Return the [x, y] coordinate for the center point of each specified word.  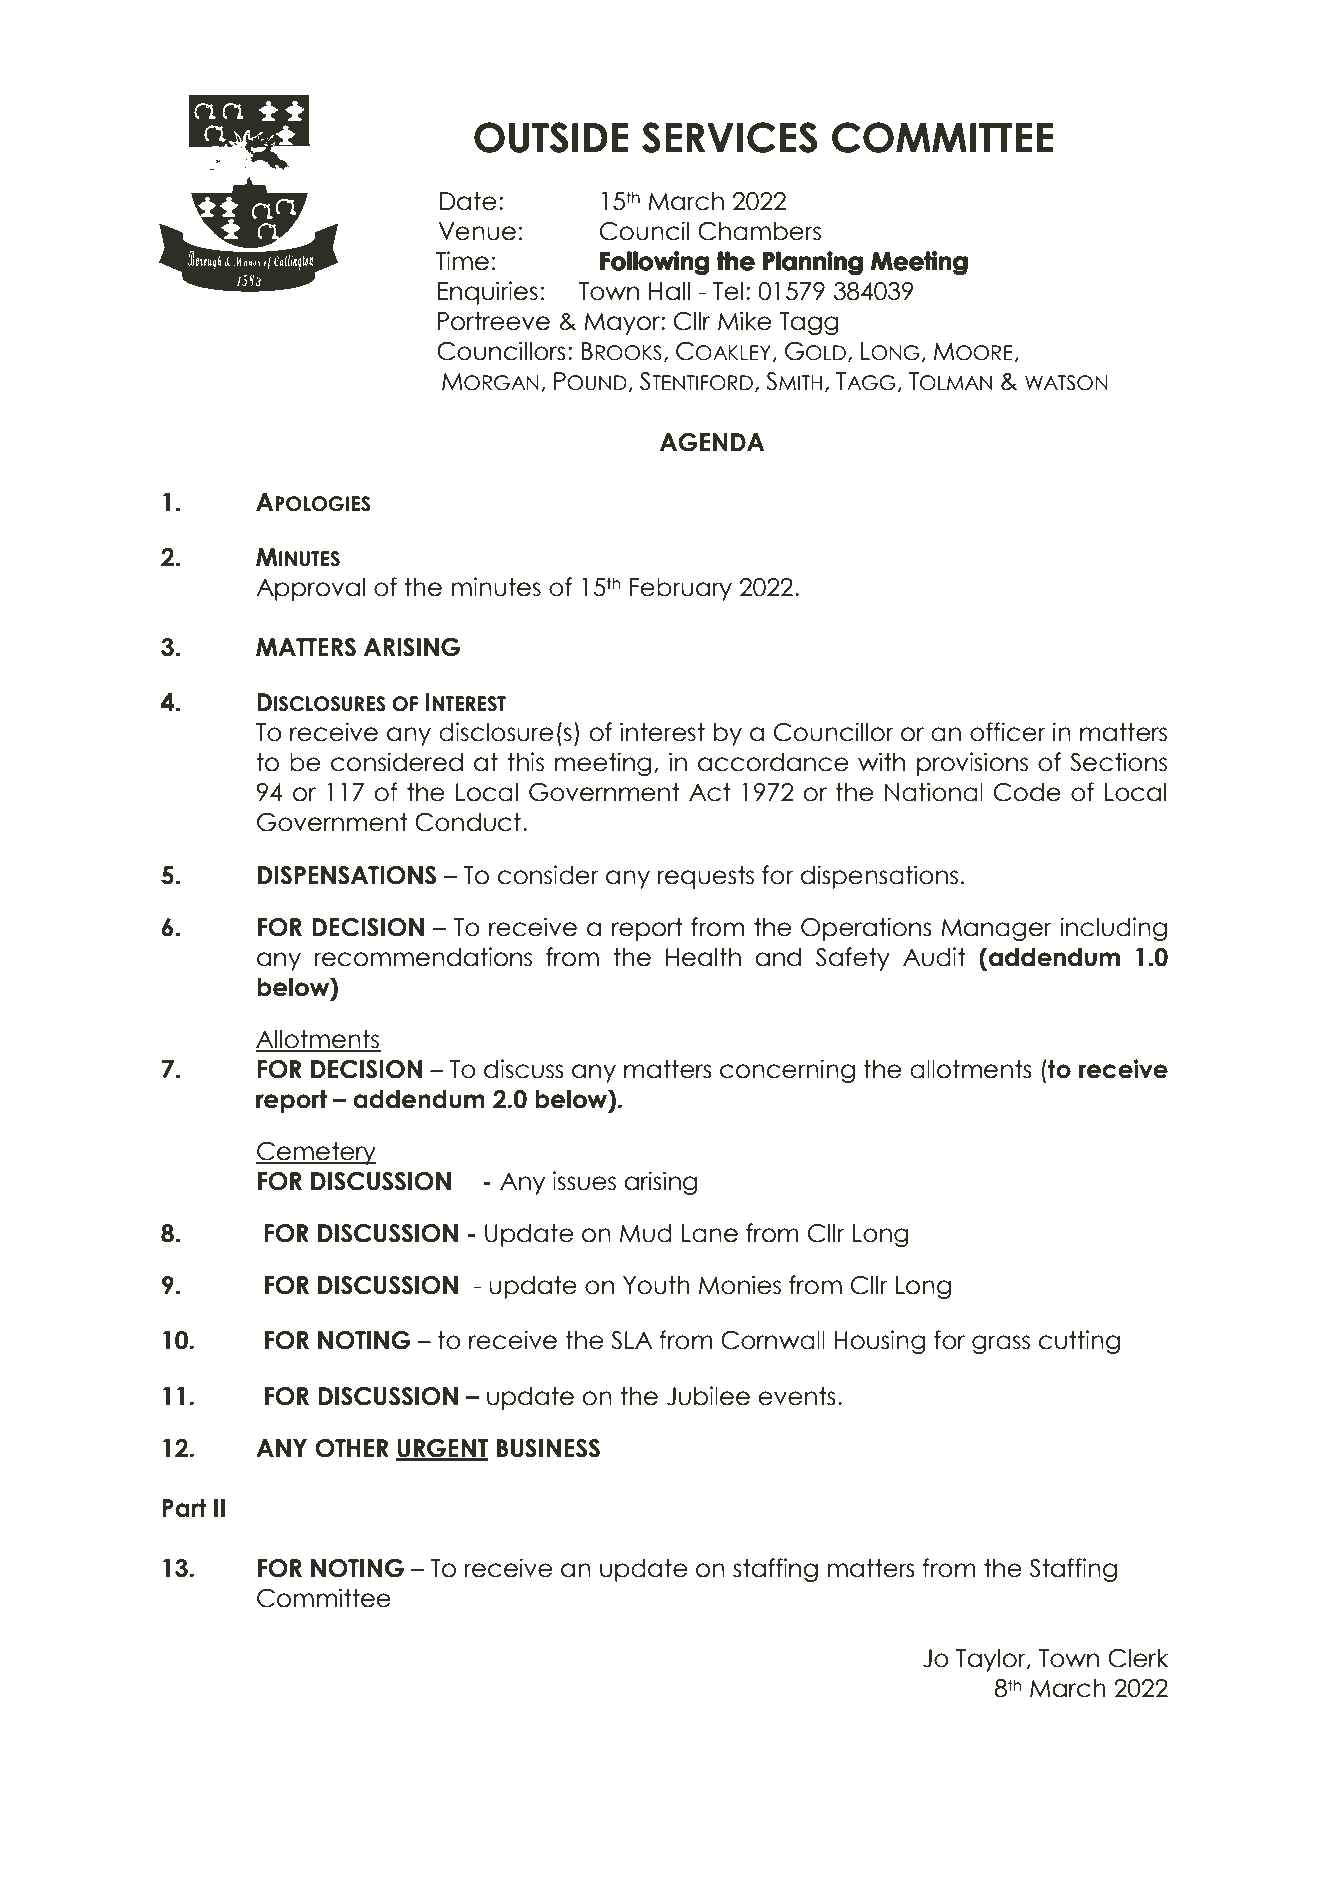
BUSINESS [548, 1448]
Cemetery [316, 1153]
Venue [477, 231]
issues [584, 1181]
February [680, 589]
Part [184, 1508]
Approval [310, 589]
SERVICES [729, 137]
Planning [813, 263]
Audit [934, 957]
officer [1008, 732]
